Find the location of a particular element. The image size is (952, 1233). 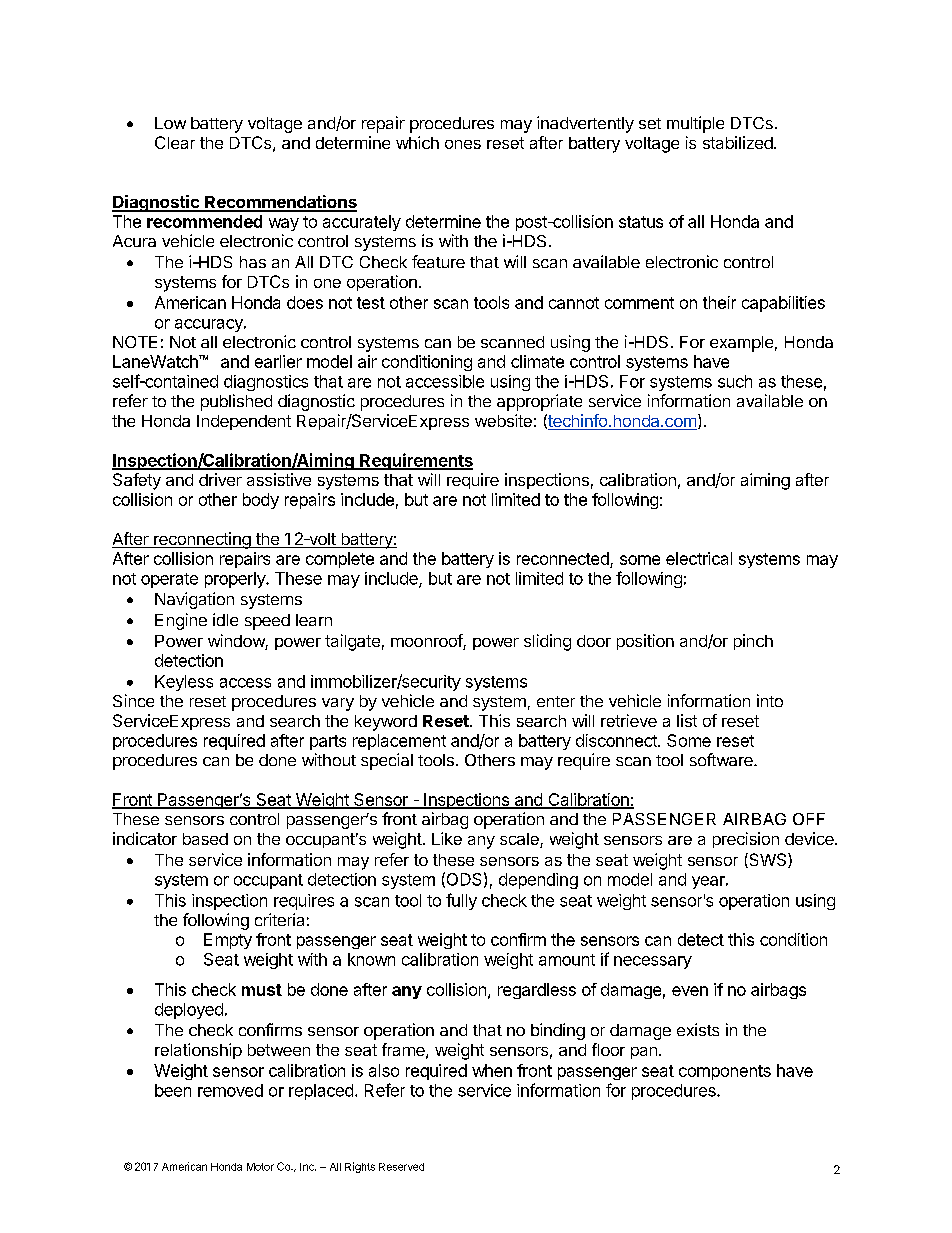

multiple is located at coordinates (695, 124).
